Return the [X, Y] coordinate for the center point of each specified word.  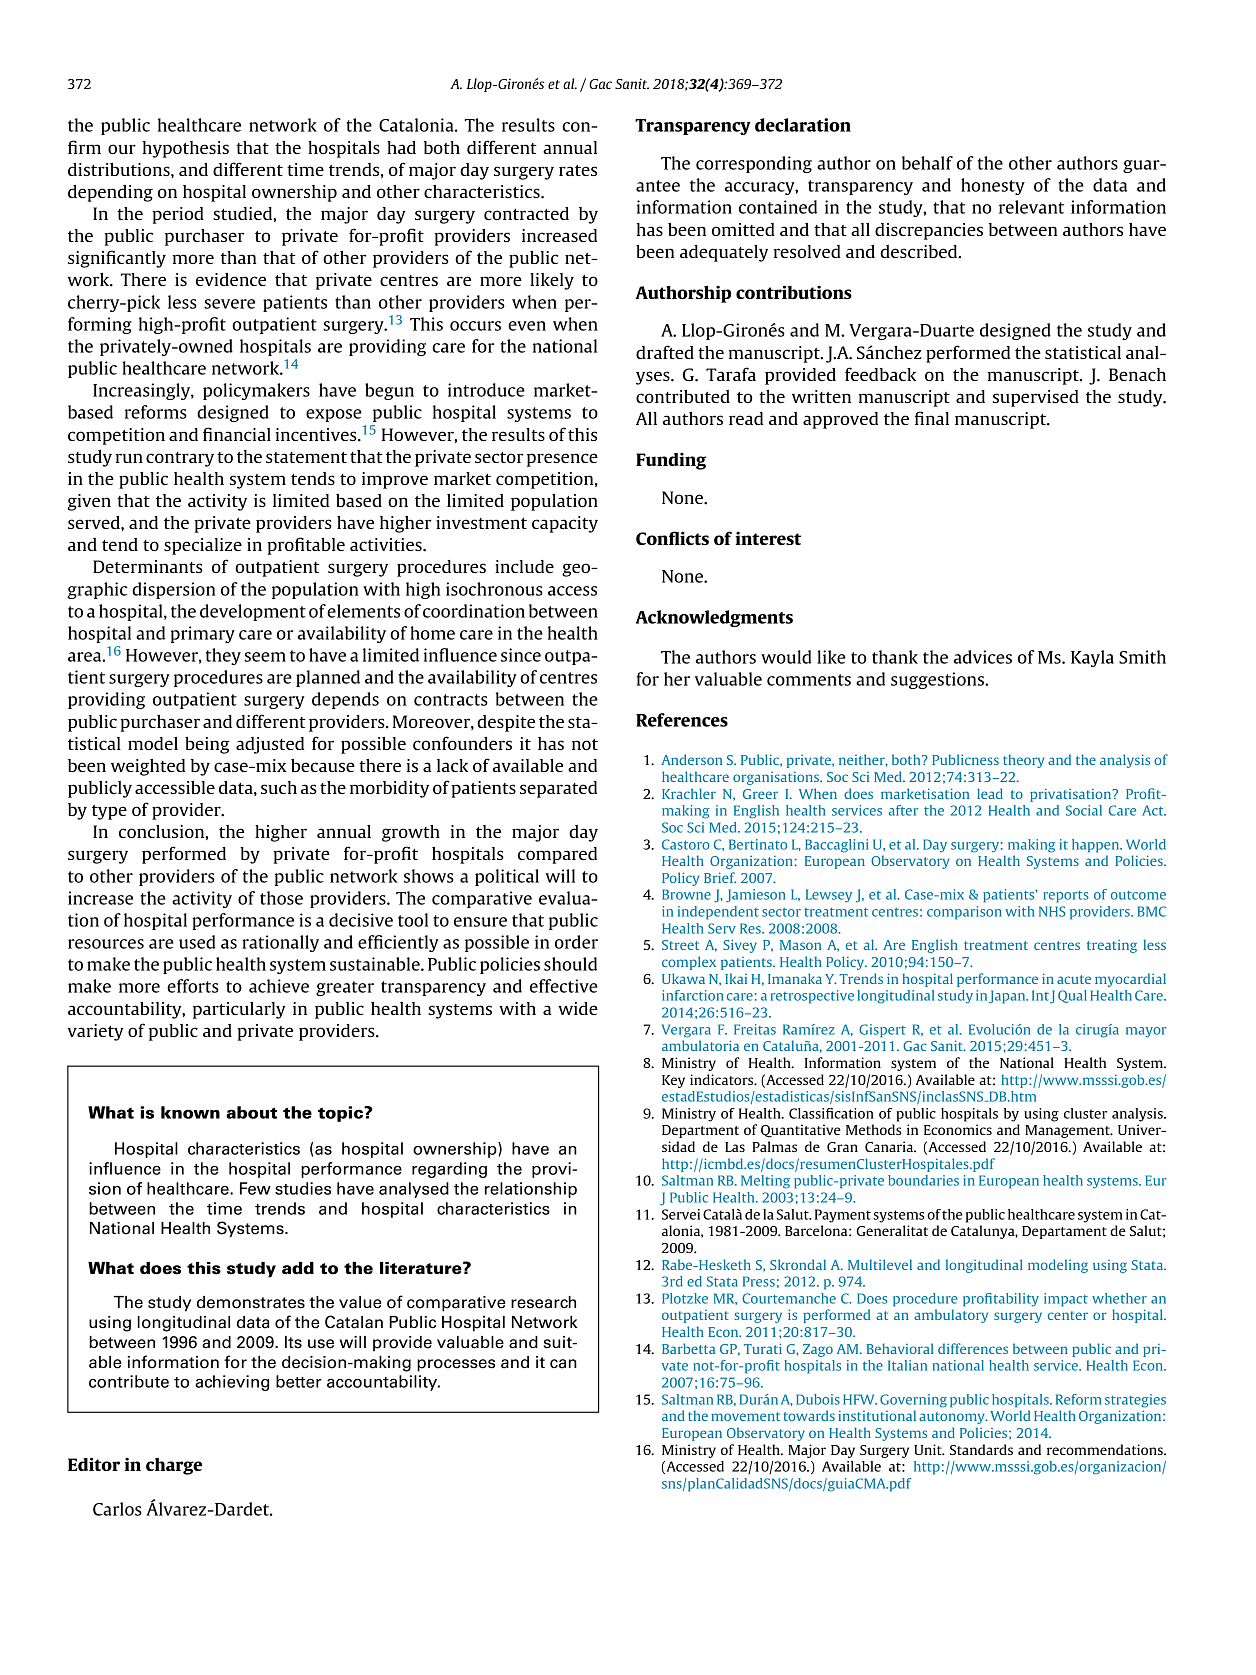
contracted [526, 213]
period [178, 215]
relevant [1031, 207]
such [279, 787]
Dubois [818, 1399]
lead [990, 793]
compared [557, 855]
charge [174, 1466]
